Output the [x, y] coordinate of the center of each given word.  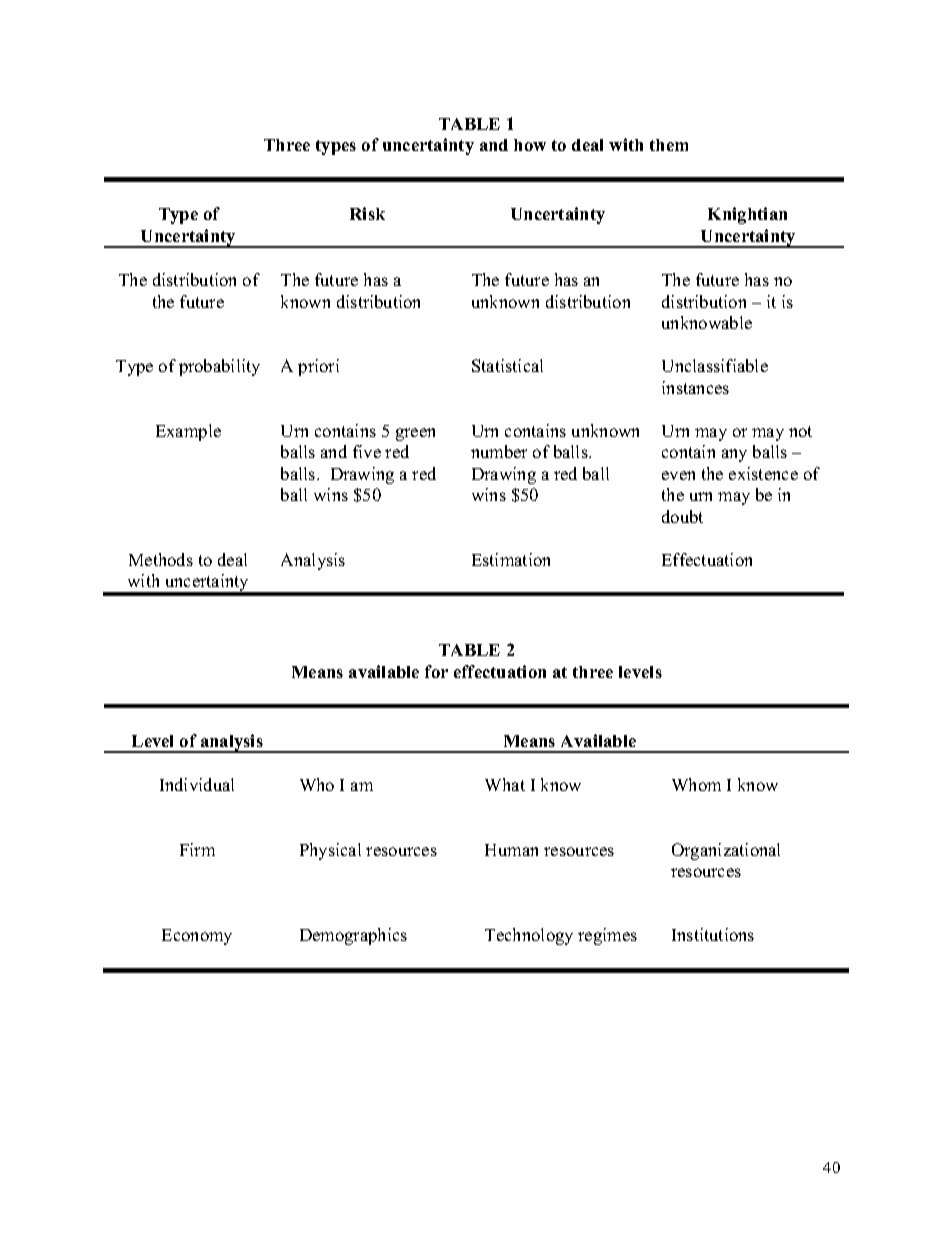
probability [219, 367]
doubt [682, 516]
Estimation [511, 559]
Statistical [507, 365]
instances [695, 387]
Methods [161, 559]
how [530, 145]
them [669, 145]
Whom [696, 784]
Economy [197, 937]
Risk [367, 213]
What [505, 784]
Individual [197, 784]
